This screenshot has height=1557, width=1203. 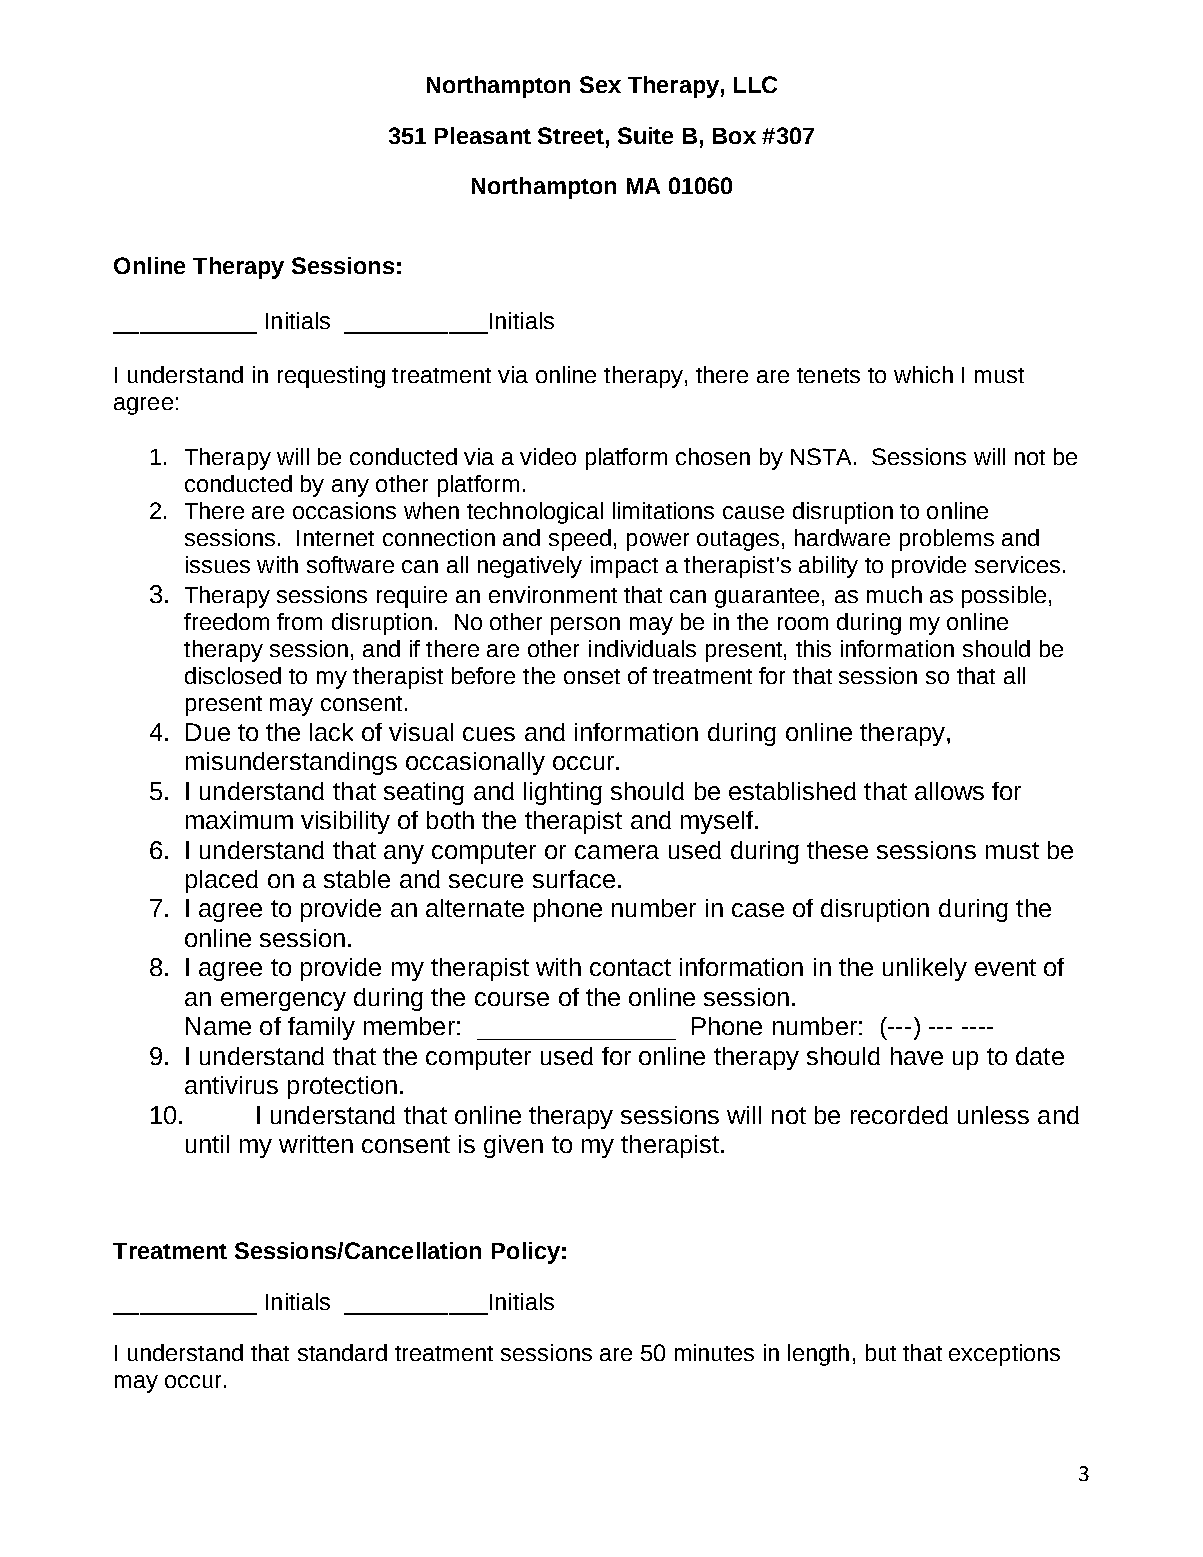 What do you see at coordinates (342, 1352) in the screenshot?
I see `standard` at bounding box center [342, 1352].
